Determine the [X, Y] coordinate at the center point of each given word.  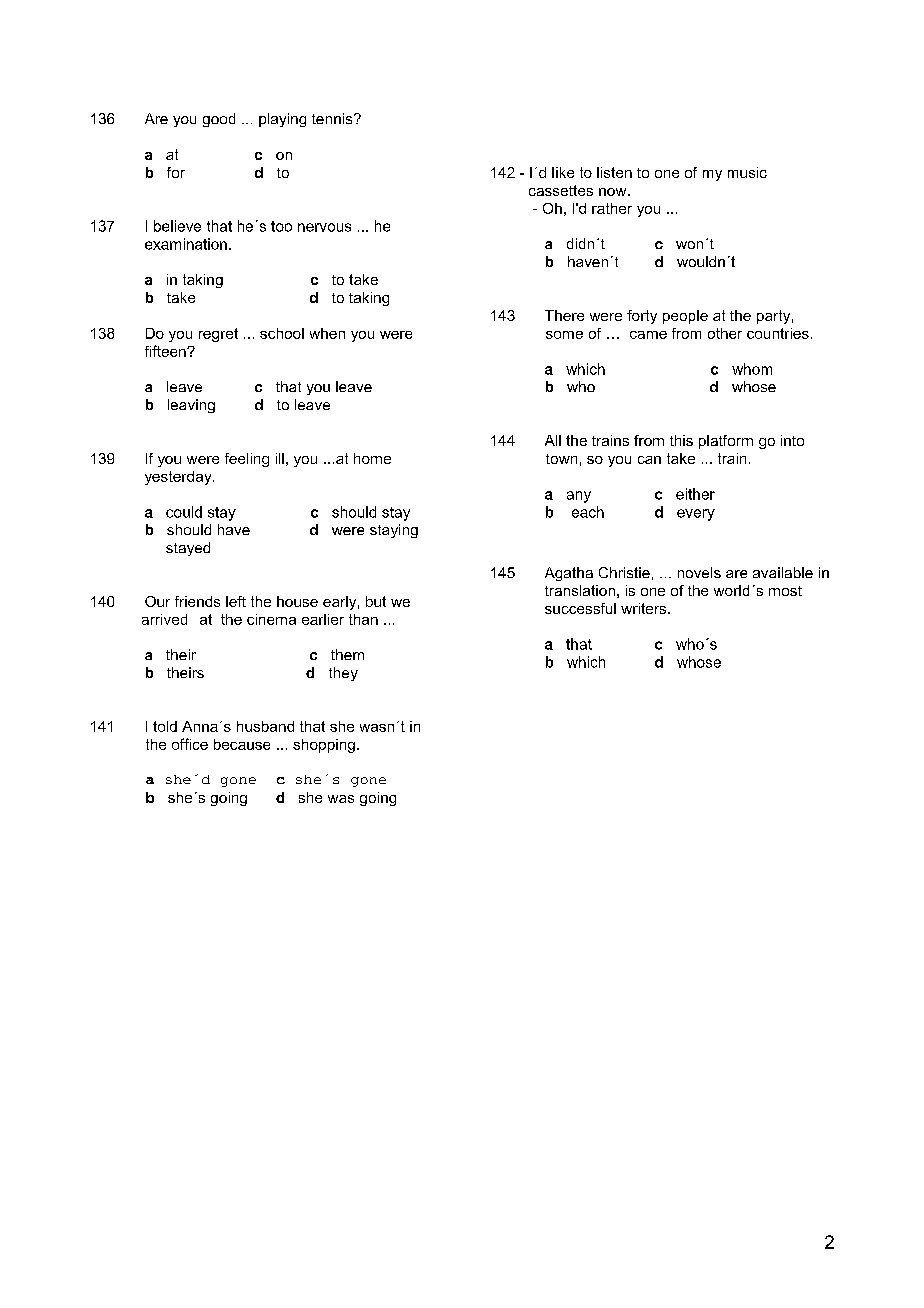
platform [726, 442]
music [747, 172]
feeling [247, 460]
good [219, 120]
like [563, 172]
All [553, 440]
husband [265, 726]
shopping [324, 746]
